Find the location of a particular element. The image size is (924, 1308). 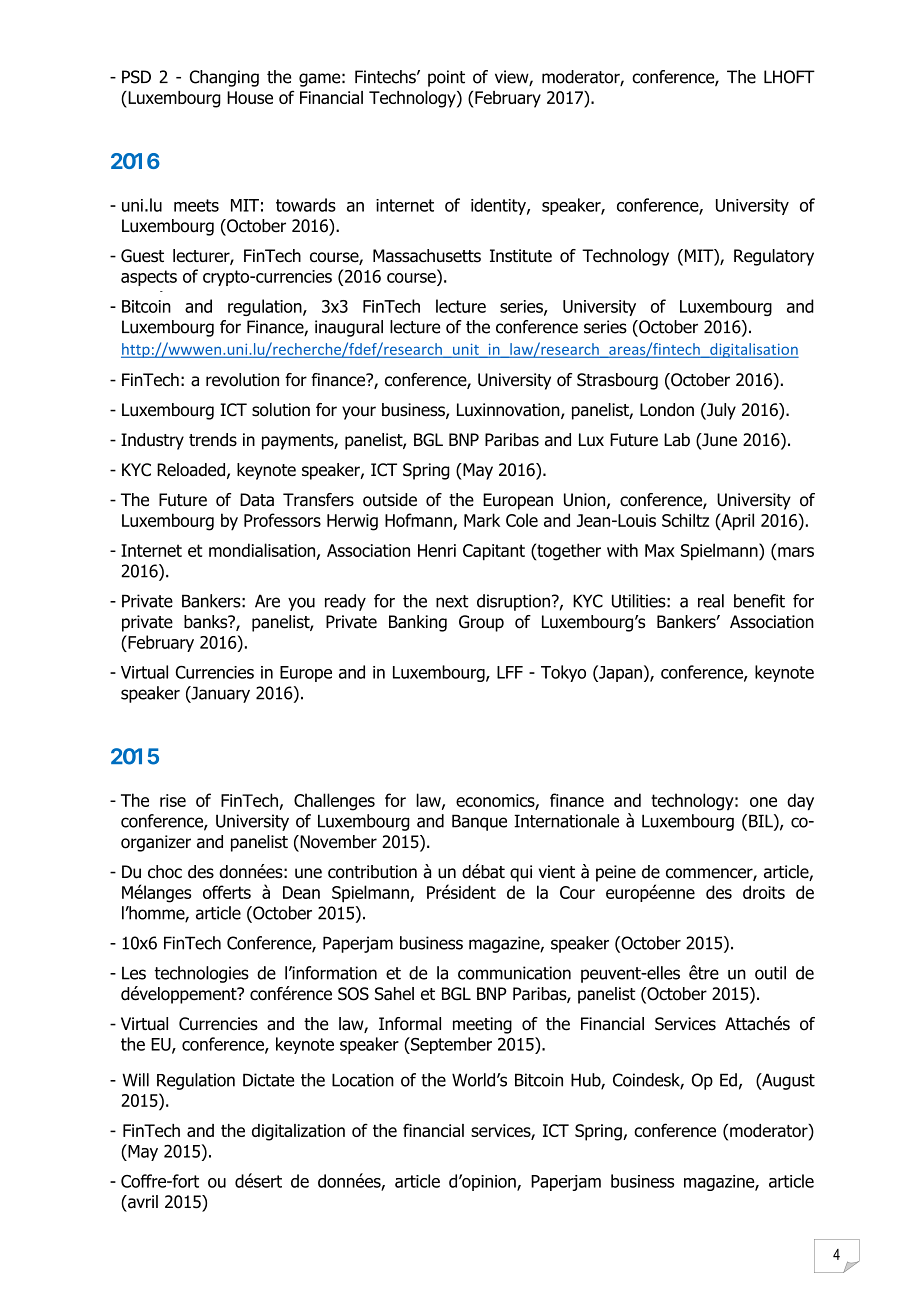

point is located at coordinates (446, 78).
